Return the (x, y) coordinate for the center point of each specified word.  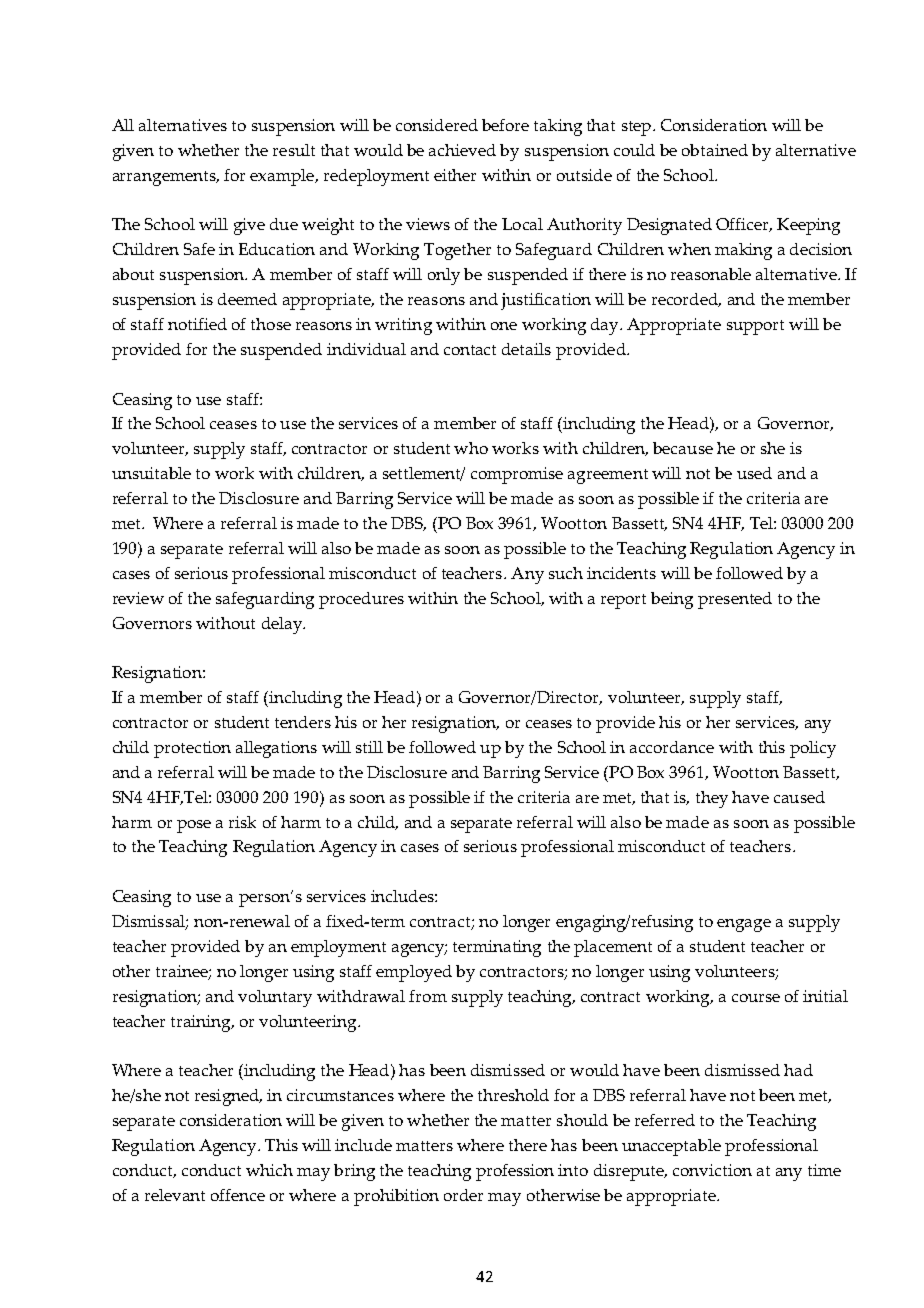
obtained (715, 150)
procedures (361, 600)
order (463, 1195)
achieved (462, 150)
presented (735, 600)
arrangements (165, 178)
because (683, 448)
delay (283, 625)
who (471, 448)
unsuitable (151, 473)
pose (194, 826)
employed (414, 973)
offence (238, 1195)
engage (744, 925)
